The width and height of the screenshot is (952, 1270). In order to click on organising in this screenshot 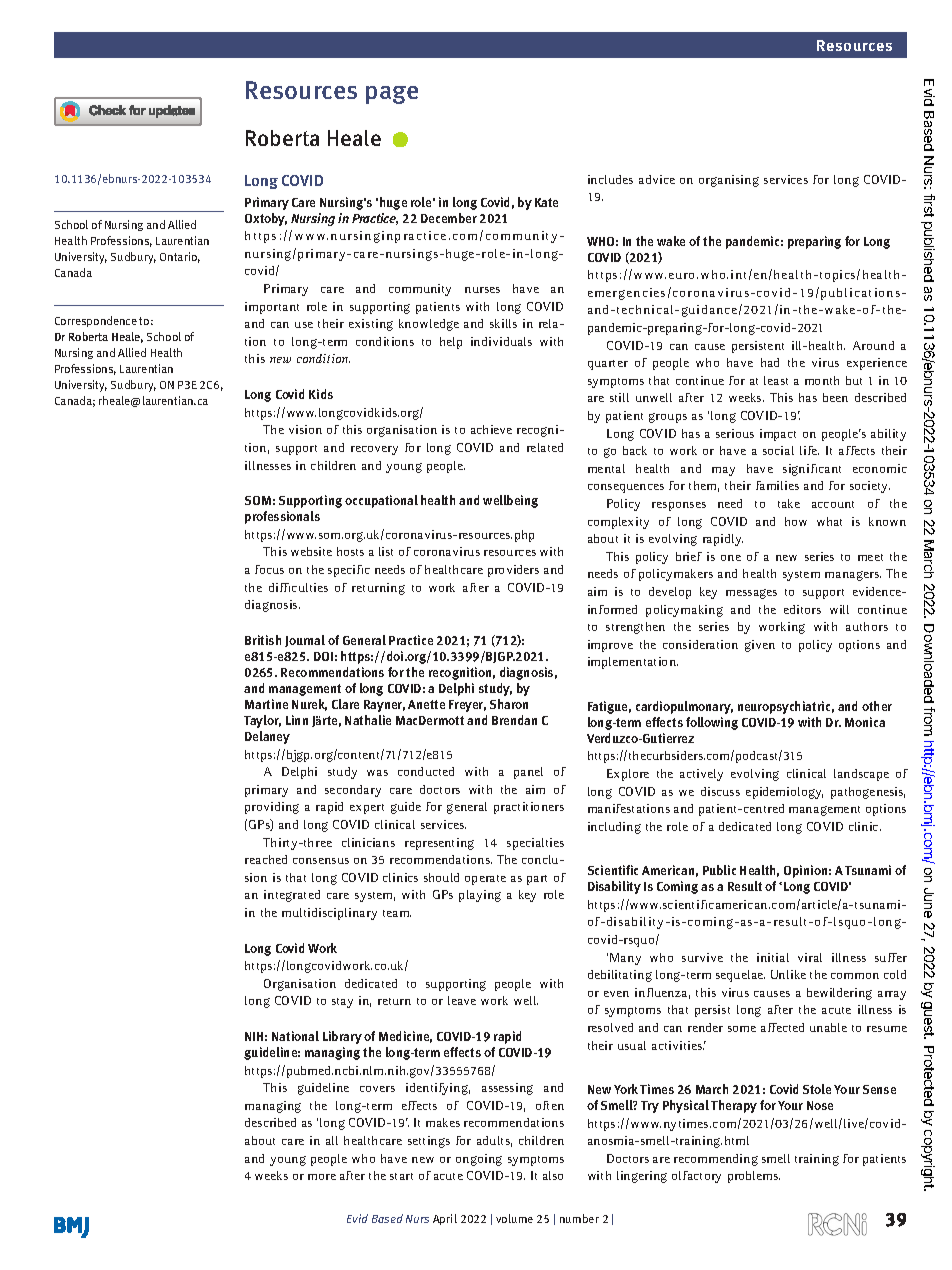, I will do `click(729, 181)`.
